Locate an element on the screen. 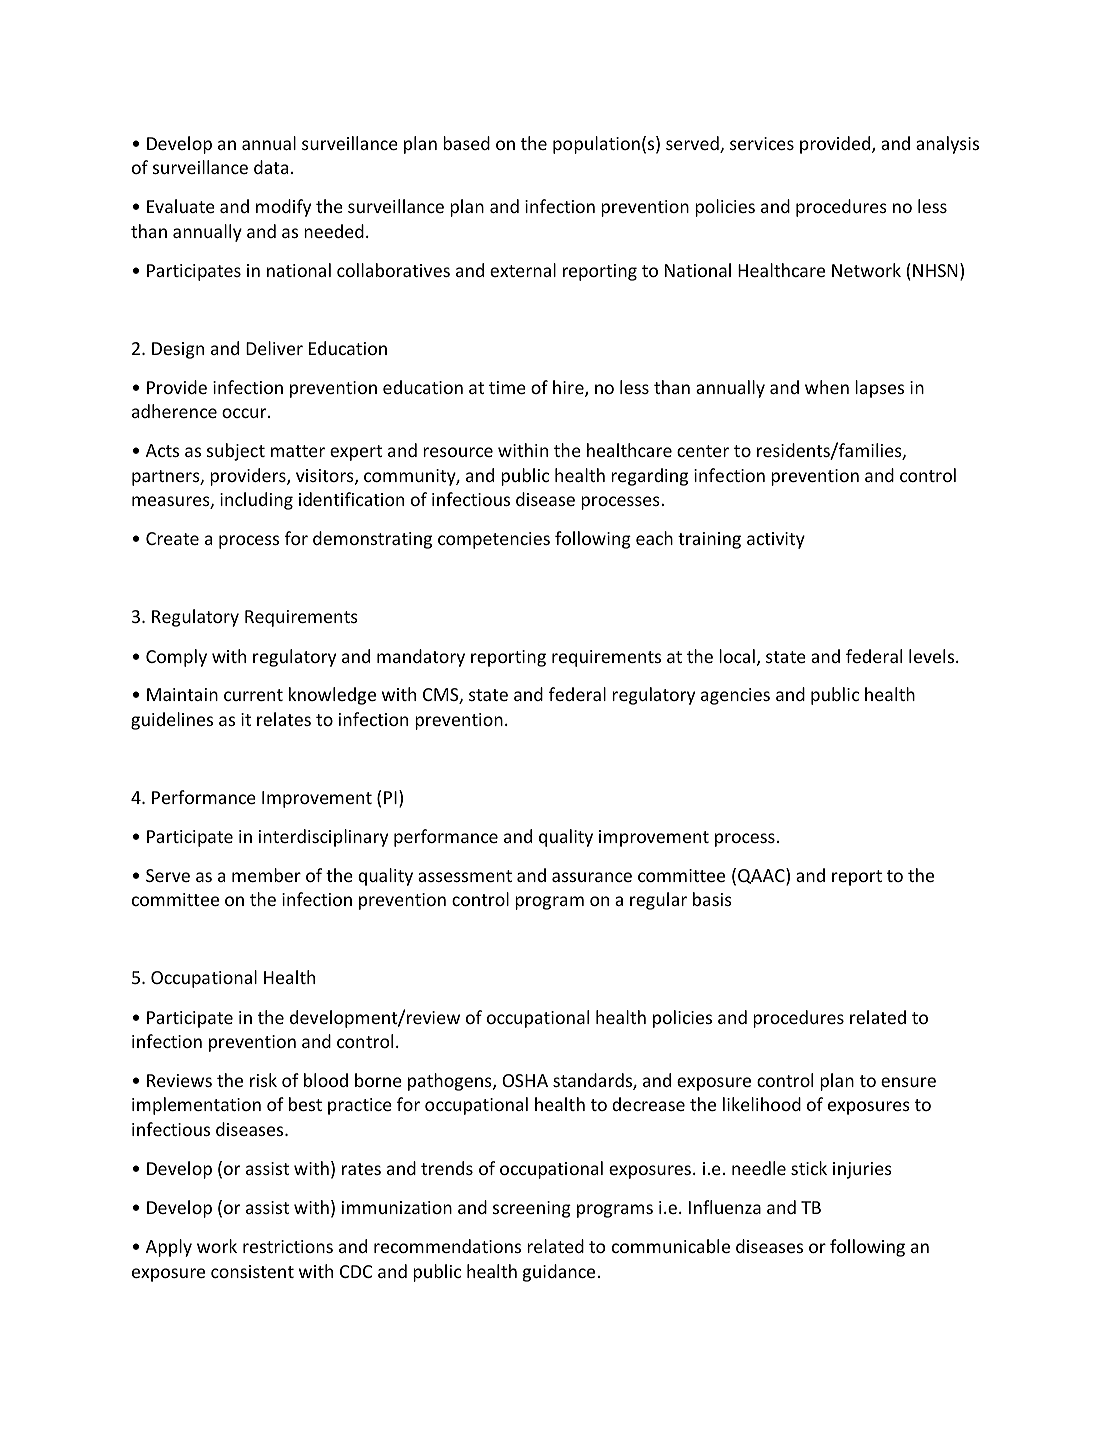  services is located at coordinates (762, 143).
